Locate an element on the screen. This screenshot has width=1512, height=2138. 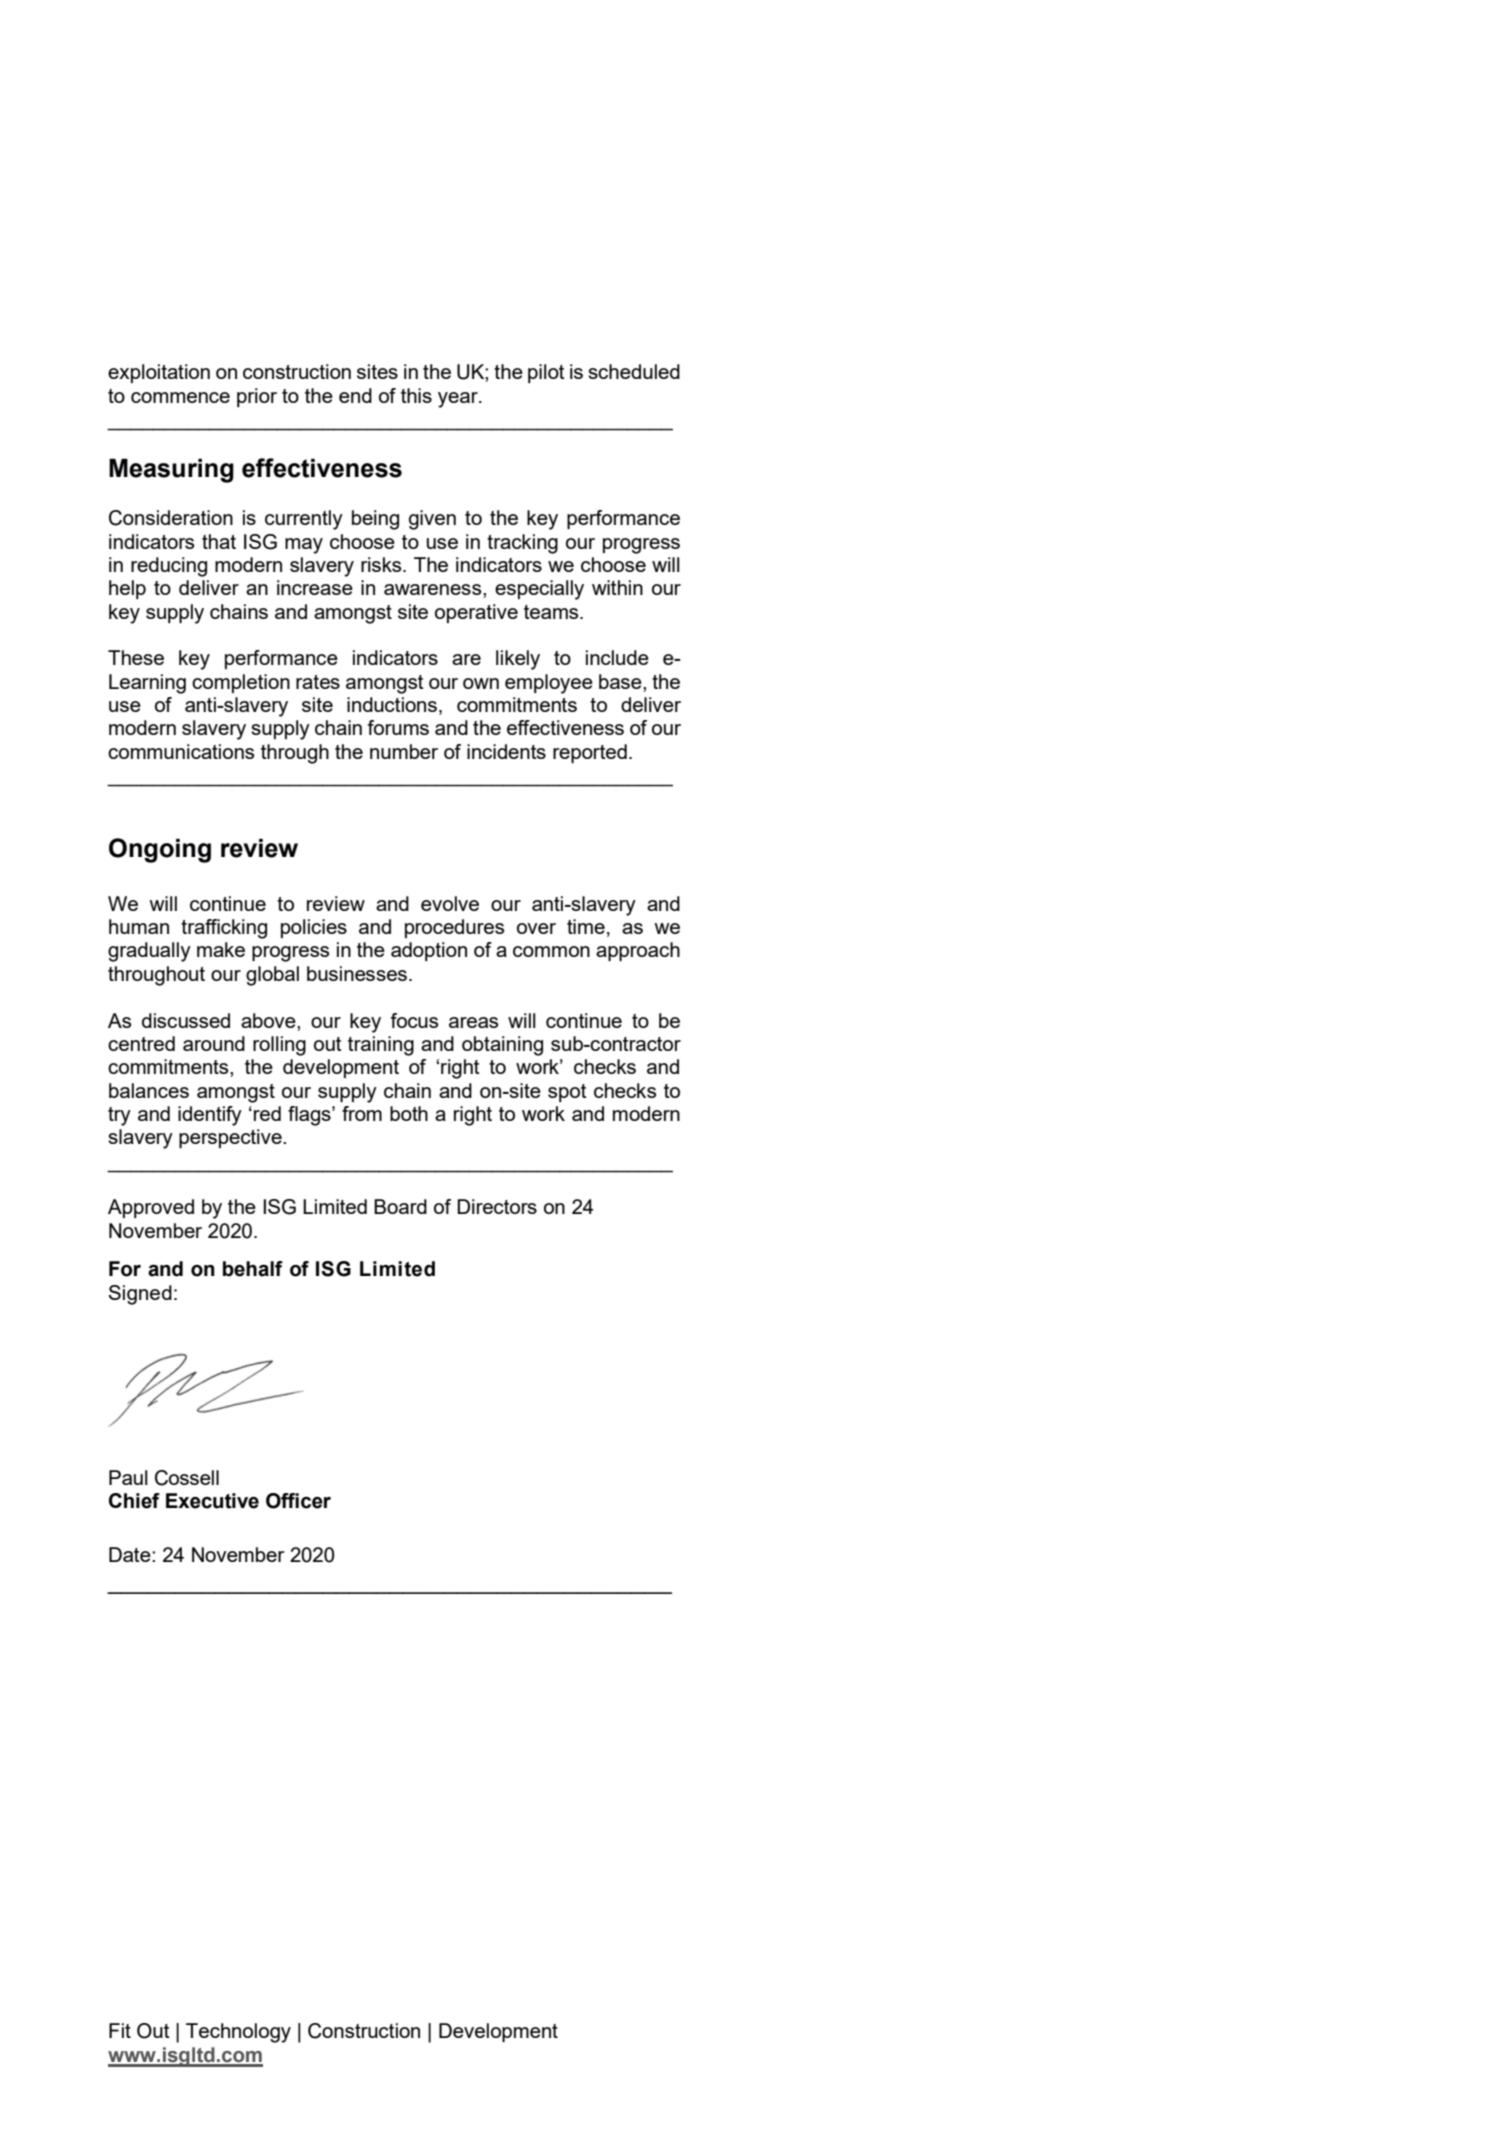
end is located at coordinates (355, 395).
